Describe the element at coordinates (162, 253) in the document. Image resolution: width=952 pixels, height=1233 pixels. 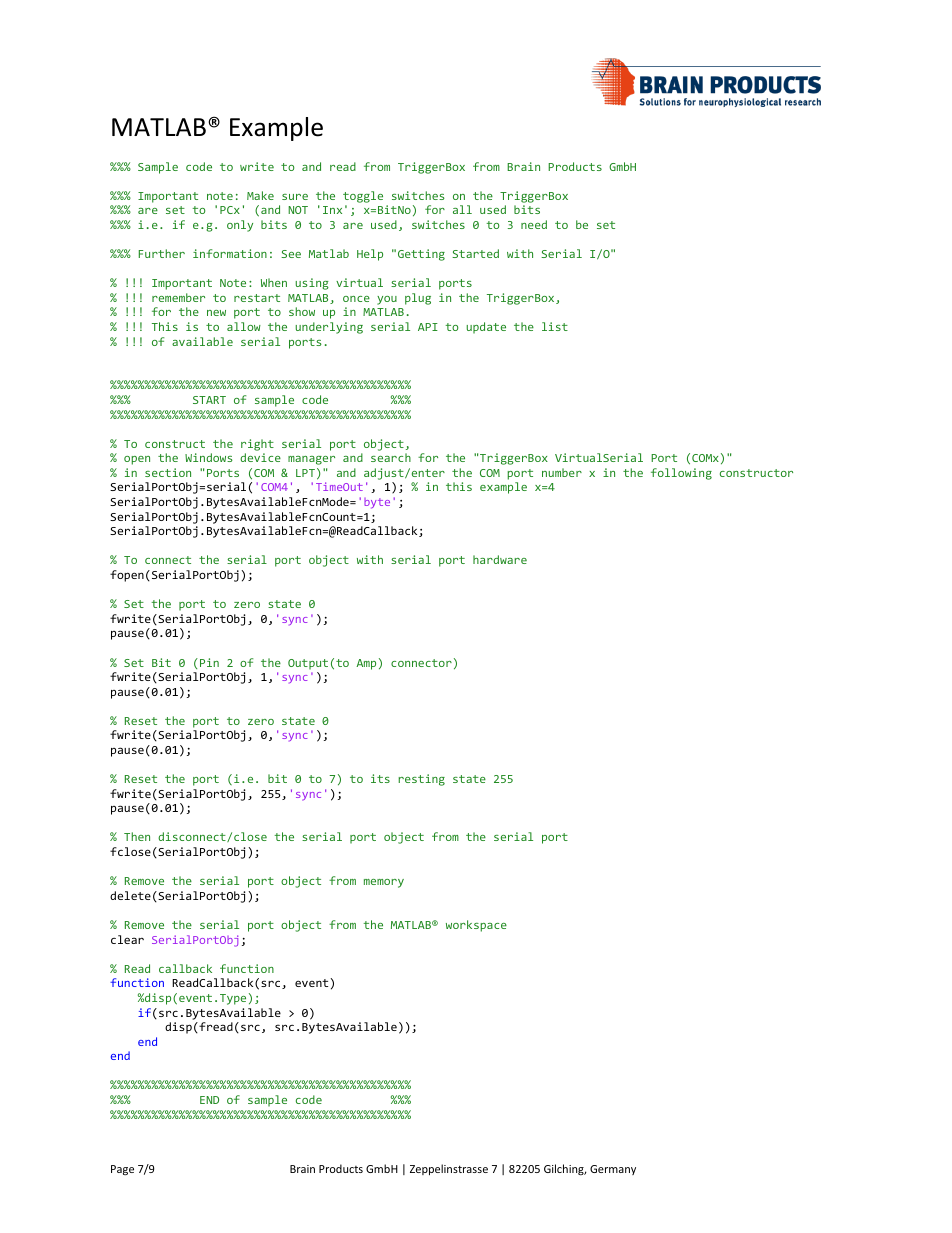
I see `Further` at that location.
